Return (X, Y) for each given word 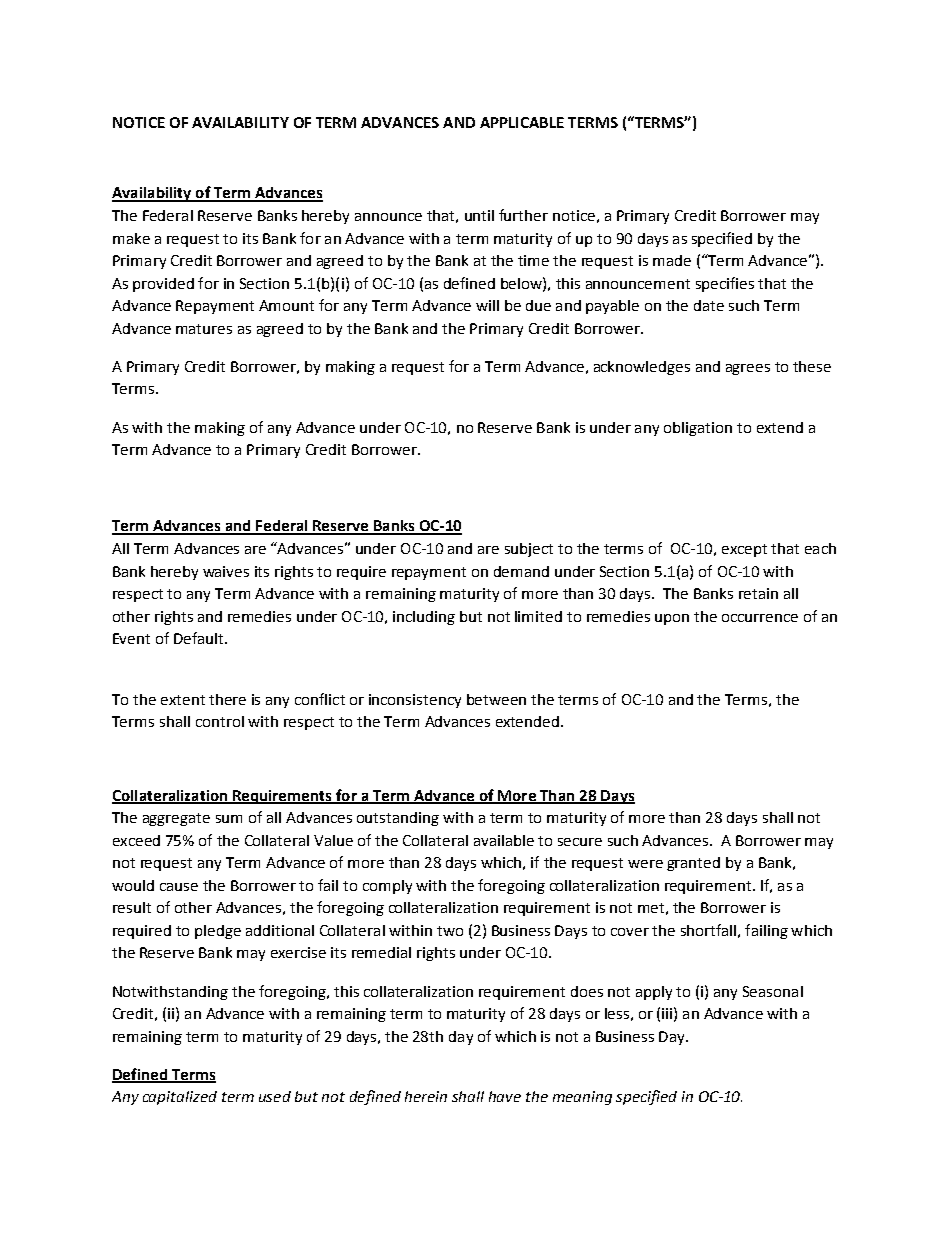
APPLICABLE (522, 122)
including (424, 618)
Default (200, 638)
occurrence (760, 618)
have (505, 1096)
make (131, 238)
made (672, 260)
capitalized (180, 1098)
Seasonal (773, 991)
